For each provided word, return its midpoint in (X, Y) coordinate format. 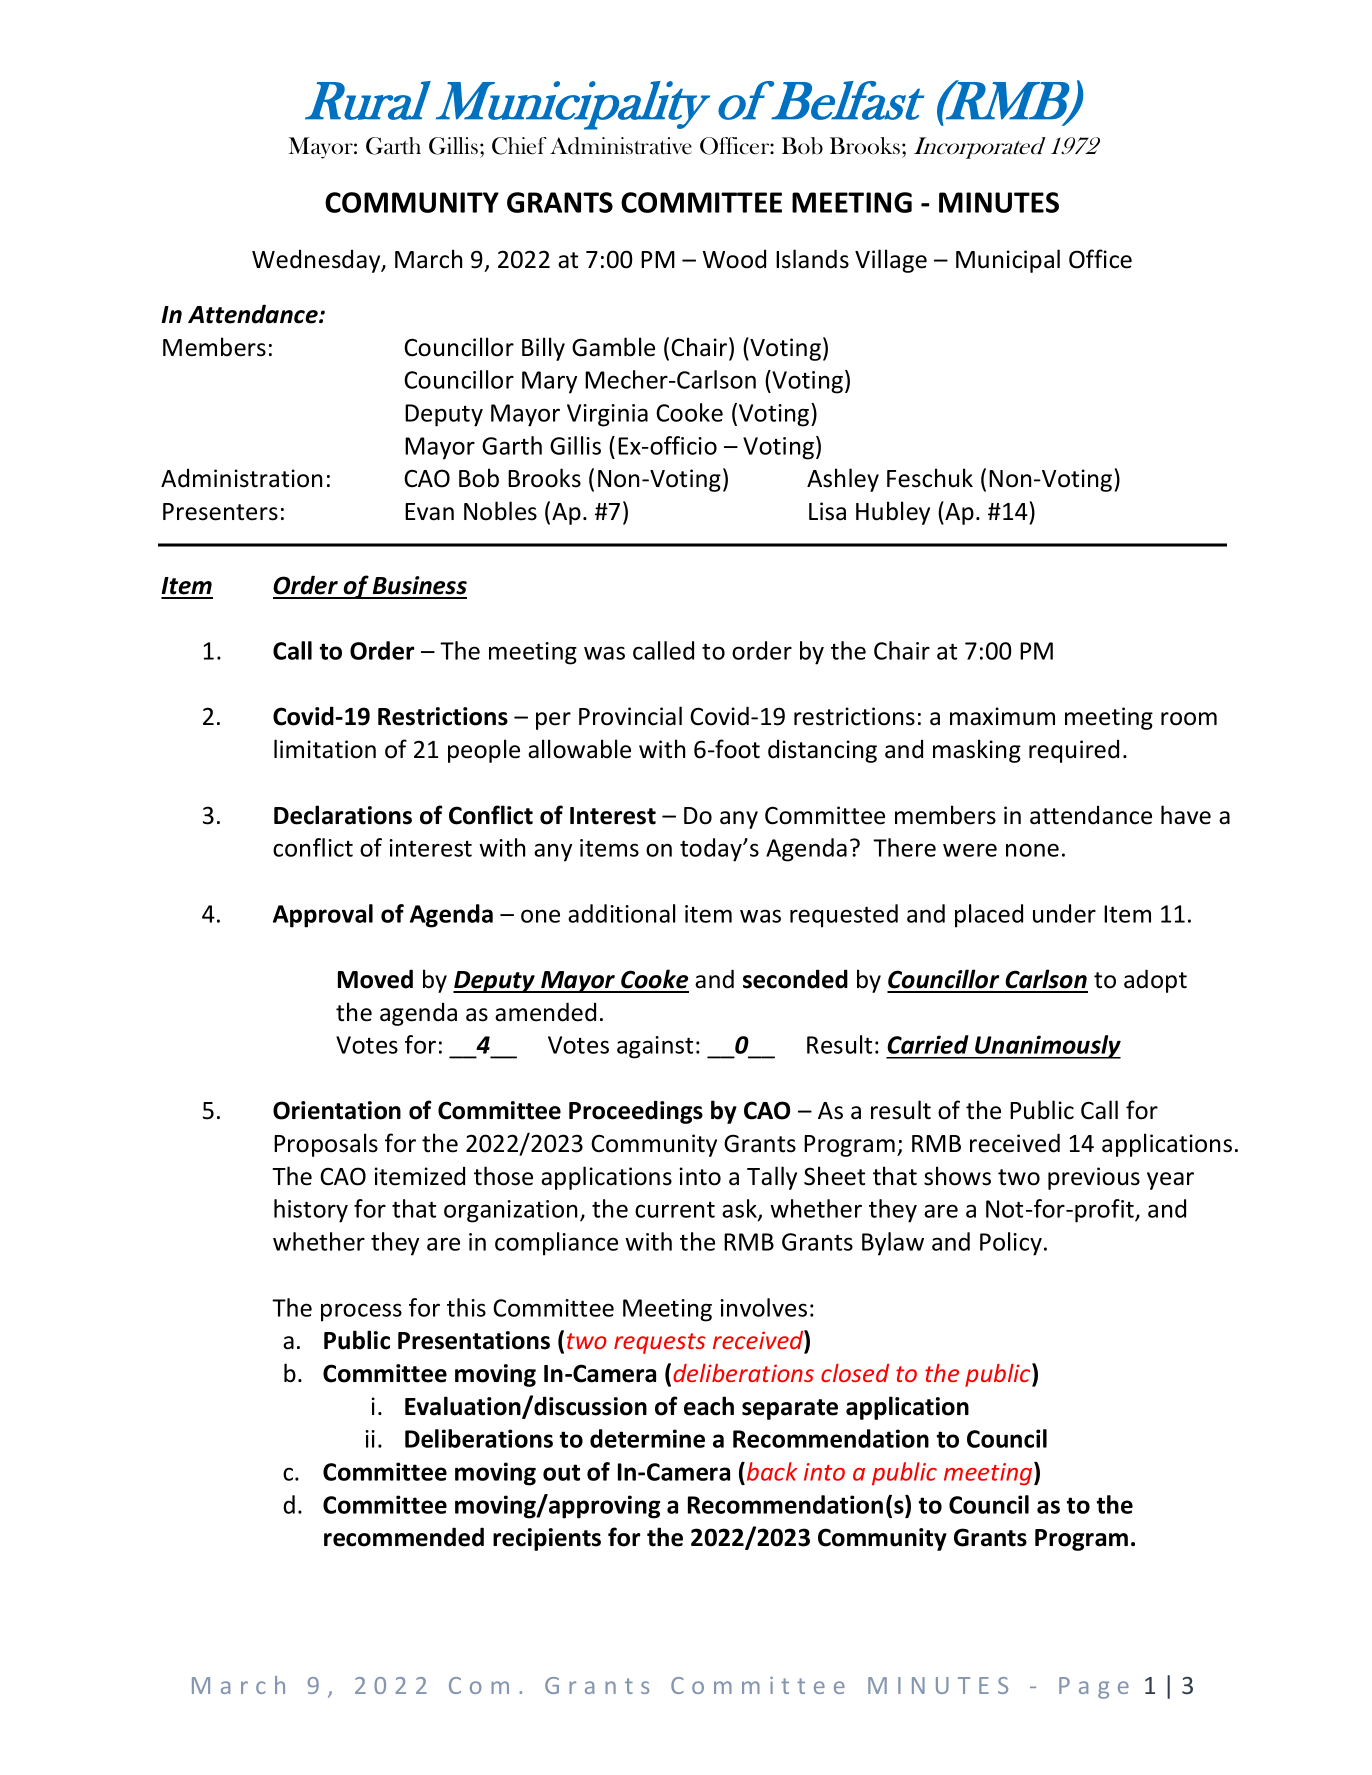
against (655, 1047)
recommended (404, 1537)
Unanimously (1047, 1047)
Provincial (630, 716)
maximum (1002, 716)
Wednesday (317, 261)
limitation (325, 749)
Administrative (621, 146)
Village (891, 261)
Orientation (337, 1110)
